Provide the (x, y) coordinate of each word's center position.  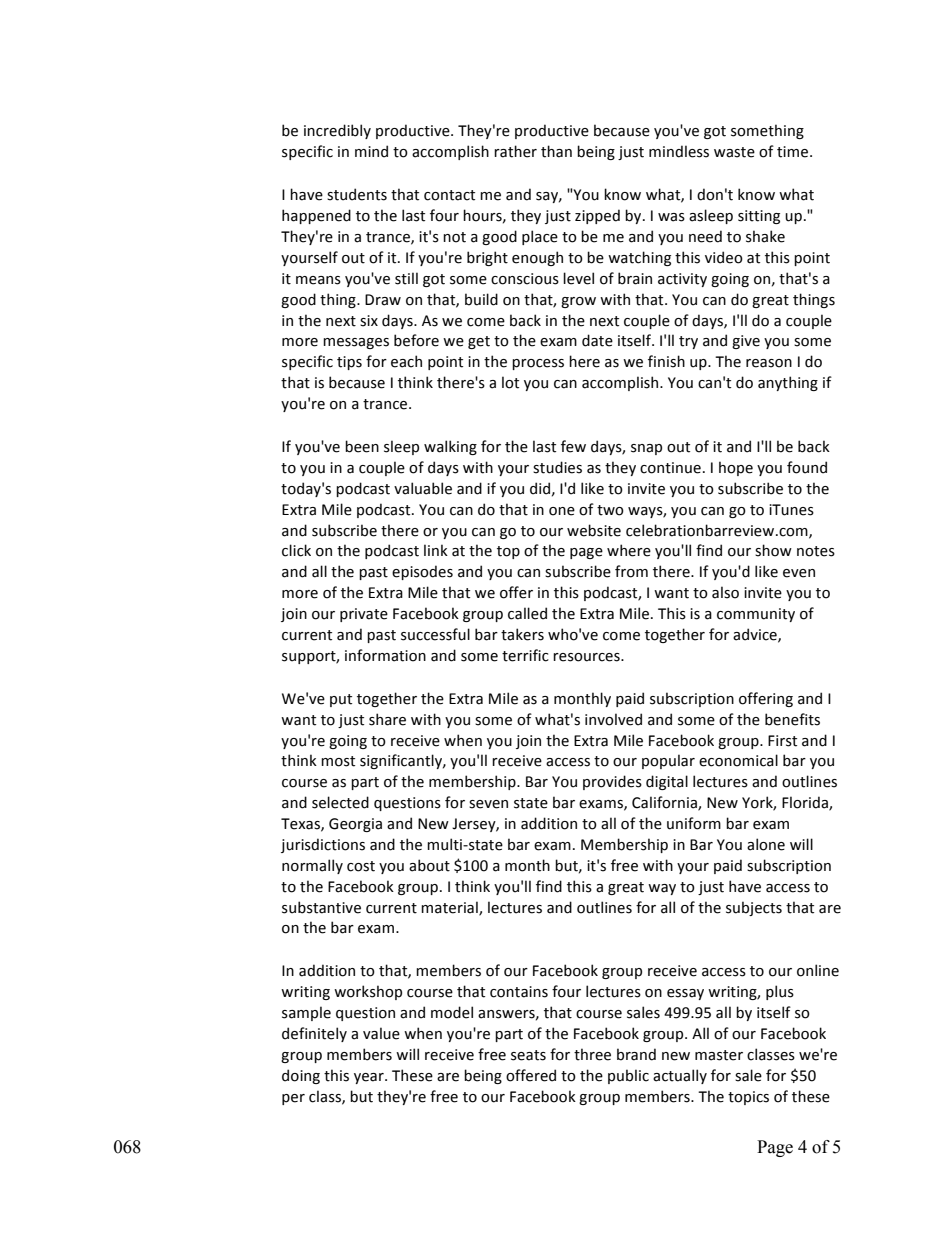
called (527, 613)
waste (734, 152)
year (370, 1078)
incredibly (337, 131)
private (364, 615)
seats (528, 1055)
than (556, 151)
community (756, 615)
